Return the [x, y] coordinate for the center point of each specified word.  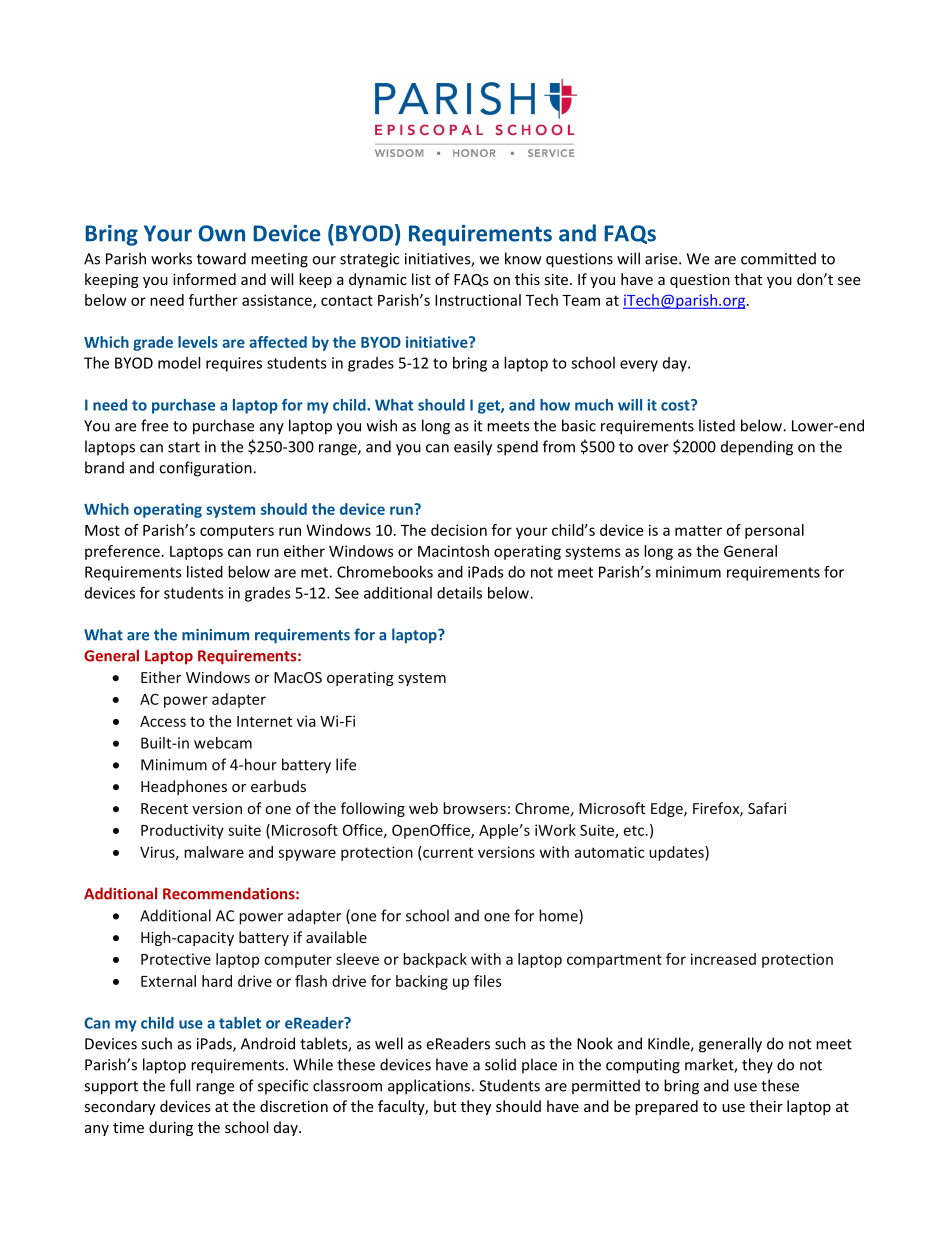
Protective [176, 959]
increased [723, 959]
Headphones [184, 787]
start [184, 447]
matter [698, 530]
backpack [435, 960]
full [180, 1085]
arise [662, 259]
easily [473, 448]
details [459, 593]
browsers [474, 808]
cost [676, 405]
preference [122, 552]
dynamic [378, 280]
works [171, 258]
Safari [767, 808]
